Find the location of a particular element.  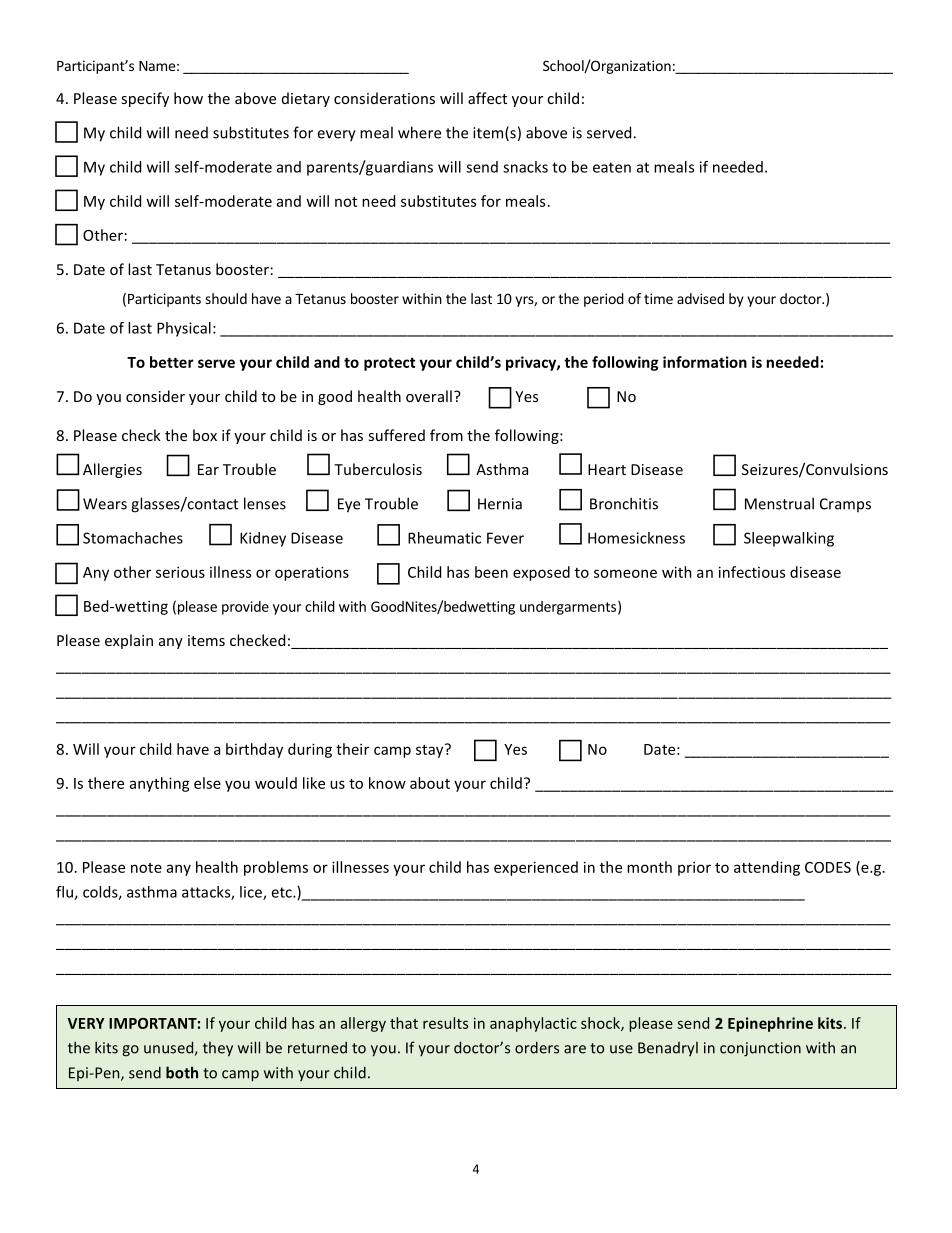

anything is located at coordinates (160, 784).
